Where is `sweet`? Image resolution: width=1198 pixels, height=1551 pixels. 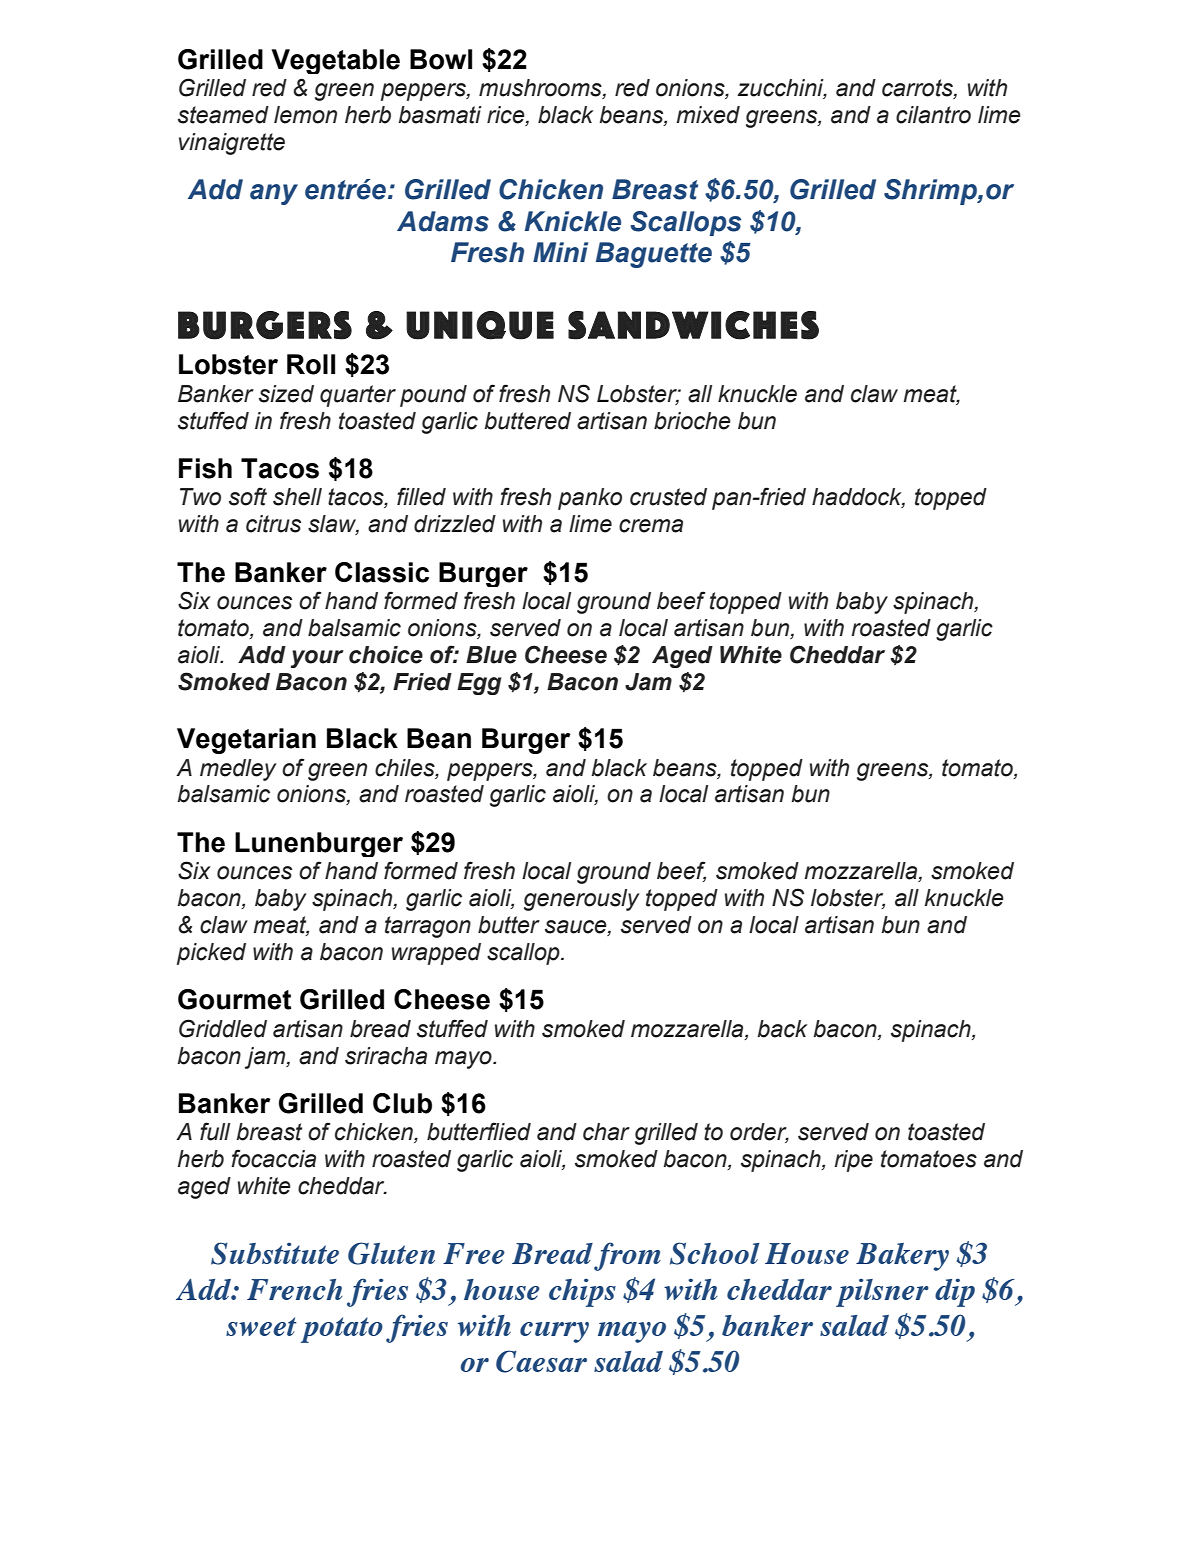
sweet is located at coordinates (261, 1326).
